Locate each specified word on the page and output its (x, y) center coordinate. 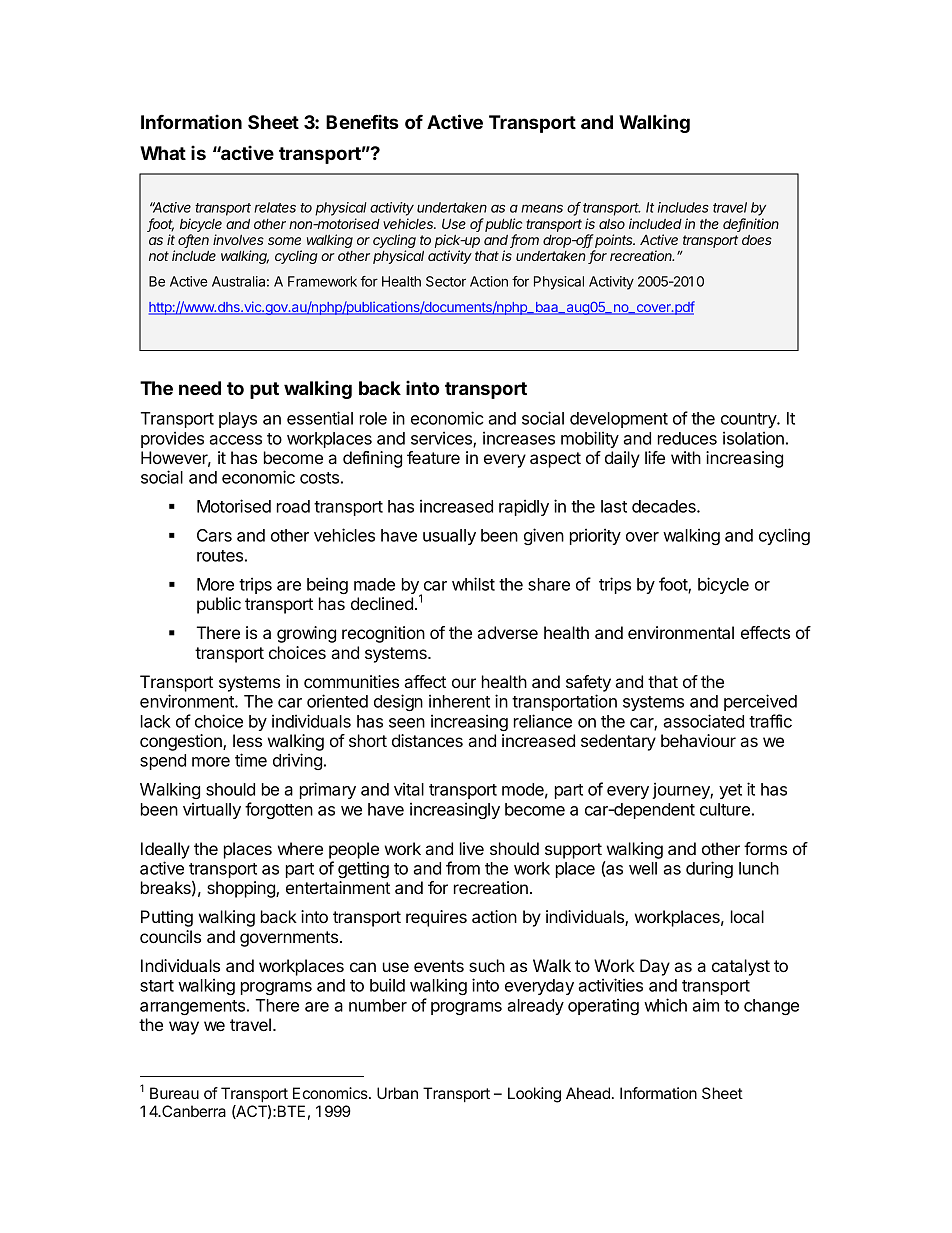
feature (433, 457)
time (251, 760)
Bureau (174, 1093)
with (686, 457)
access (235, 440)
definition (751, 225)
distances (427, 740)
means (542, 208)
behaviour (698, 740)
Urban (397, 1093)
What (163, 153)
